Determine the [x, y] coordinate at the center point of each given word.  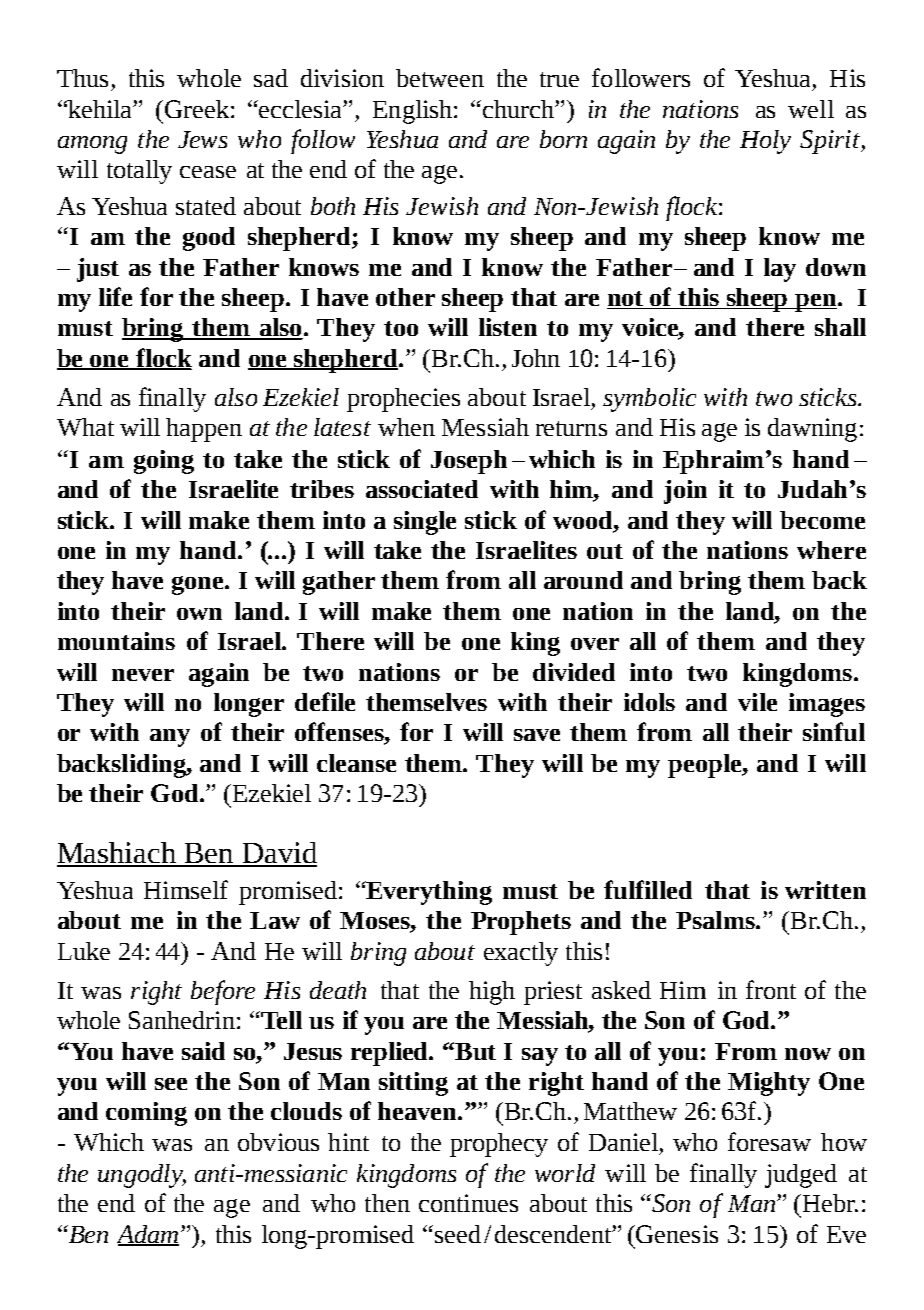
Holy [765, 142]
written [825, 890]
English [414, 112]
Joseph [469, 462]
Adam [148, 1235]
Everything [428, 893]
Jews [202, 139]
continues [468, 1203]
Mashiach [118, 854]
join [685, 492]
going [164, 462]
